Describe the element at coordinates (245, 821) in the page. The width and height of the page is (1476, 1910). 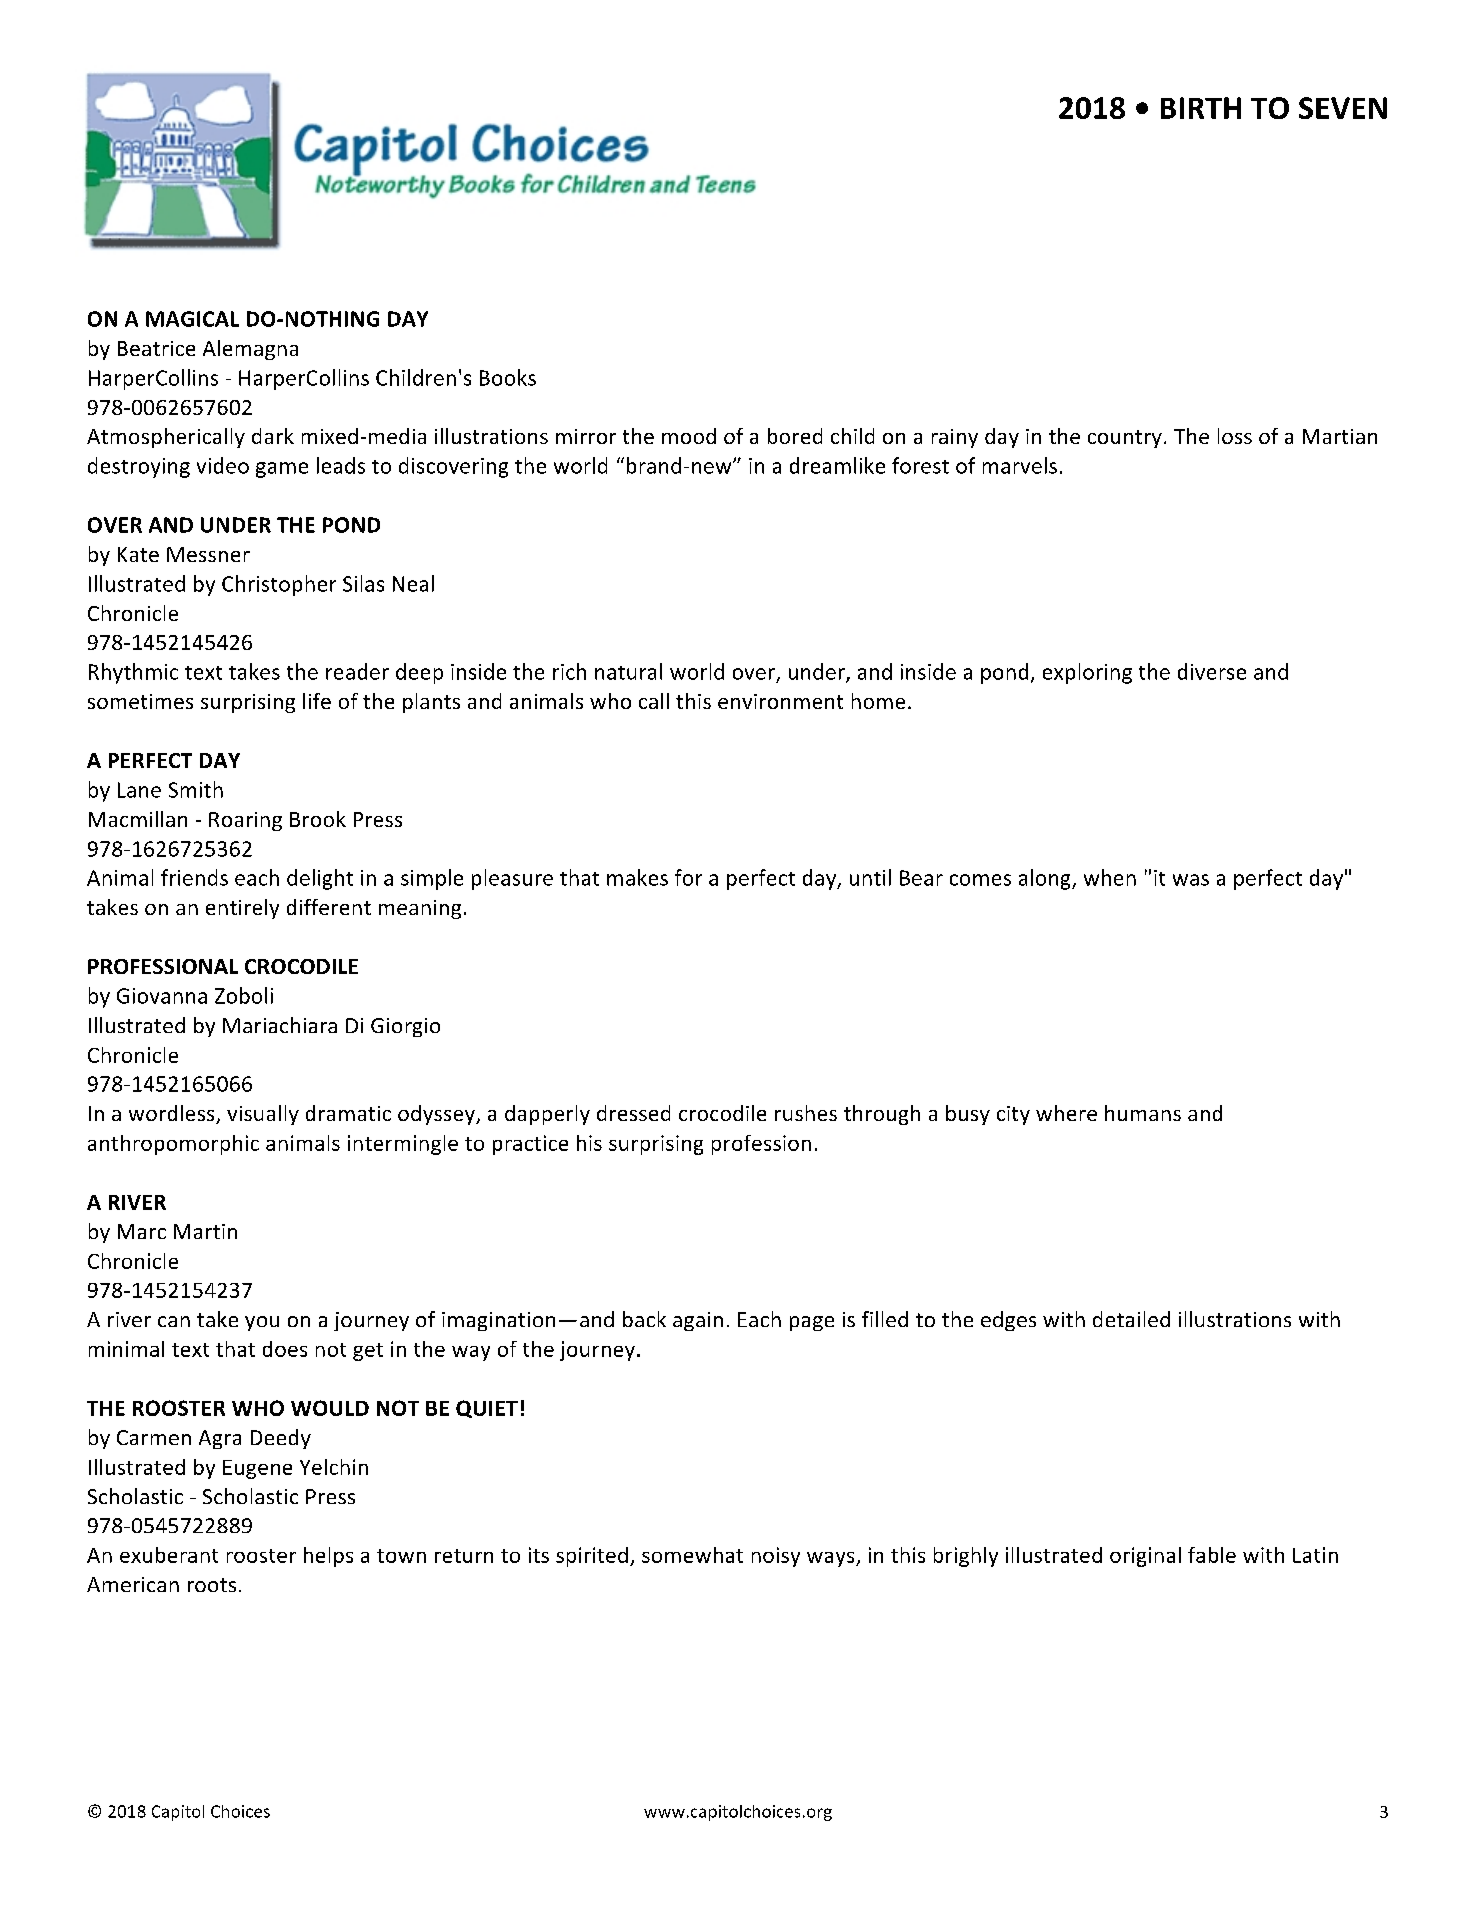
I see `Roaring` at that location.
